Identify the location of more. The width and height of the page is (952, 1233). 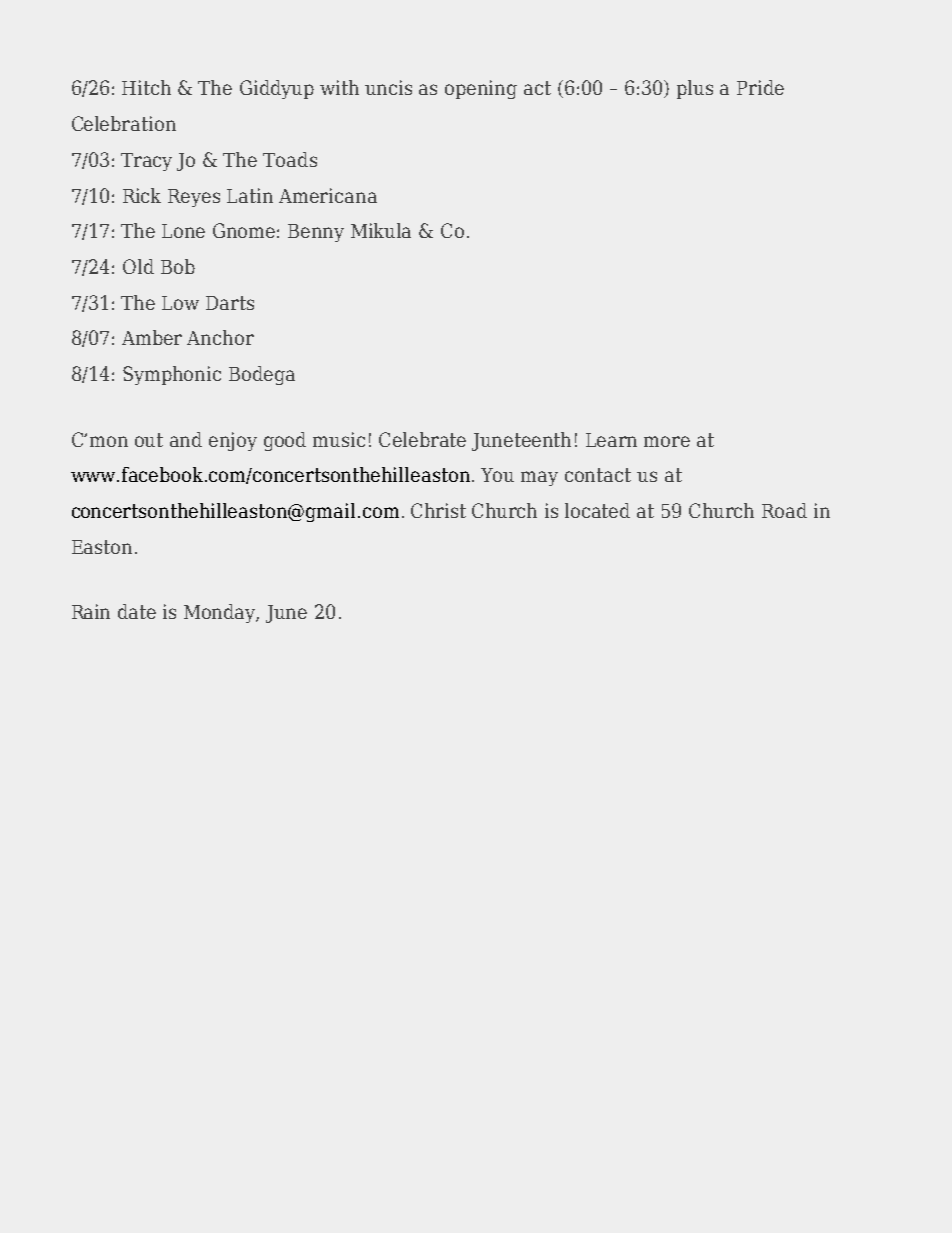
(667, 441).
